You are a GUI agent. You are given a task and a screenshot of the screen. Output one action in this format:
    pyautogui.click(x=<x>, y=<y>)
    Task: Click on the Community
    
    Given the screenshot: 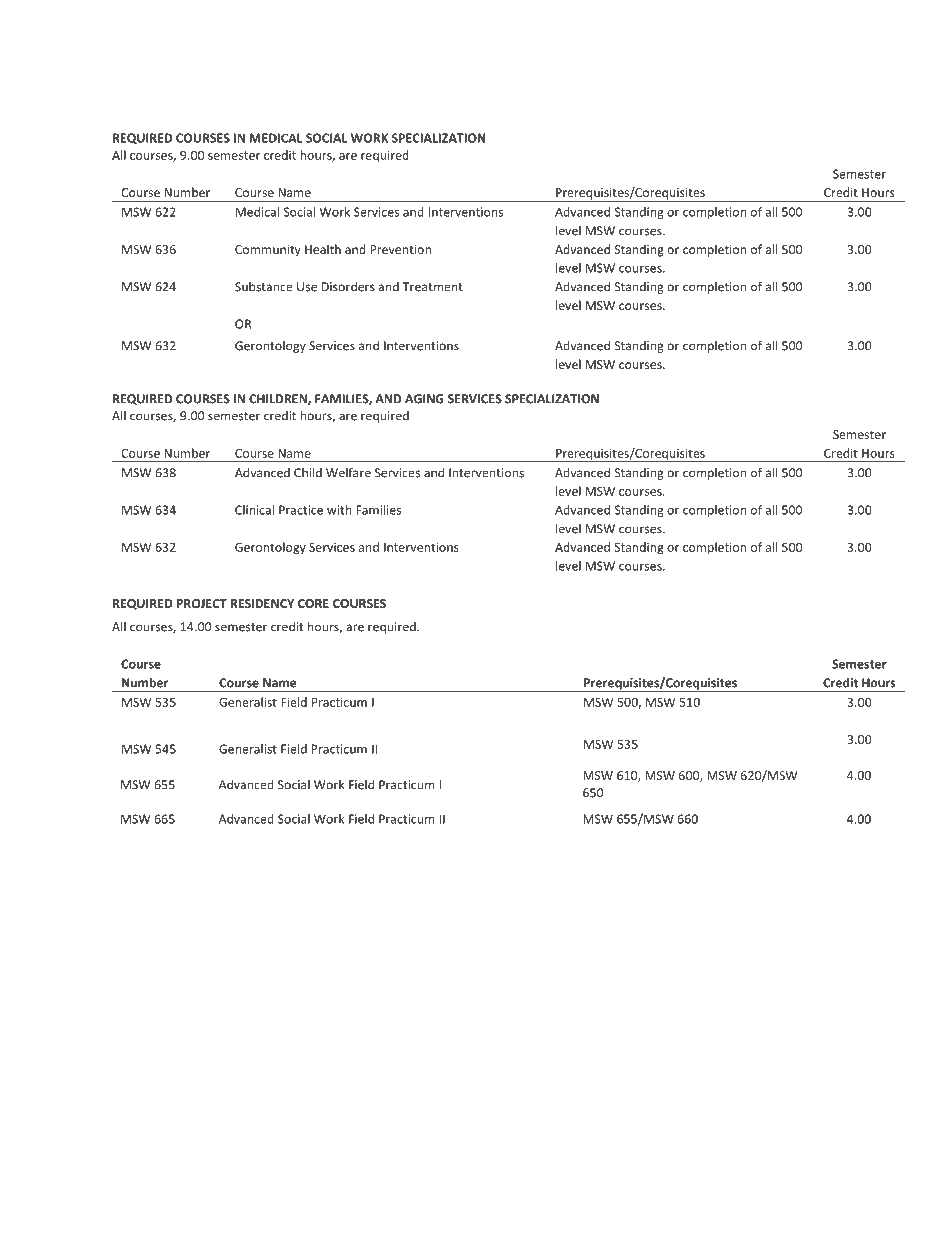 What is the action you would take?
    pyautogui.click(x=268, y=251)
